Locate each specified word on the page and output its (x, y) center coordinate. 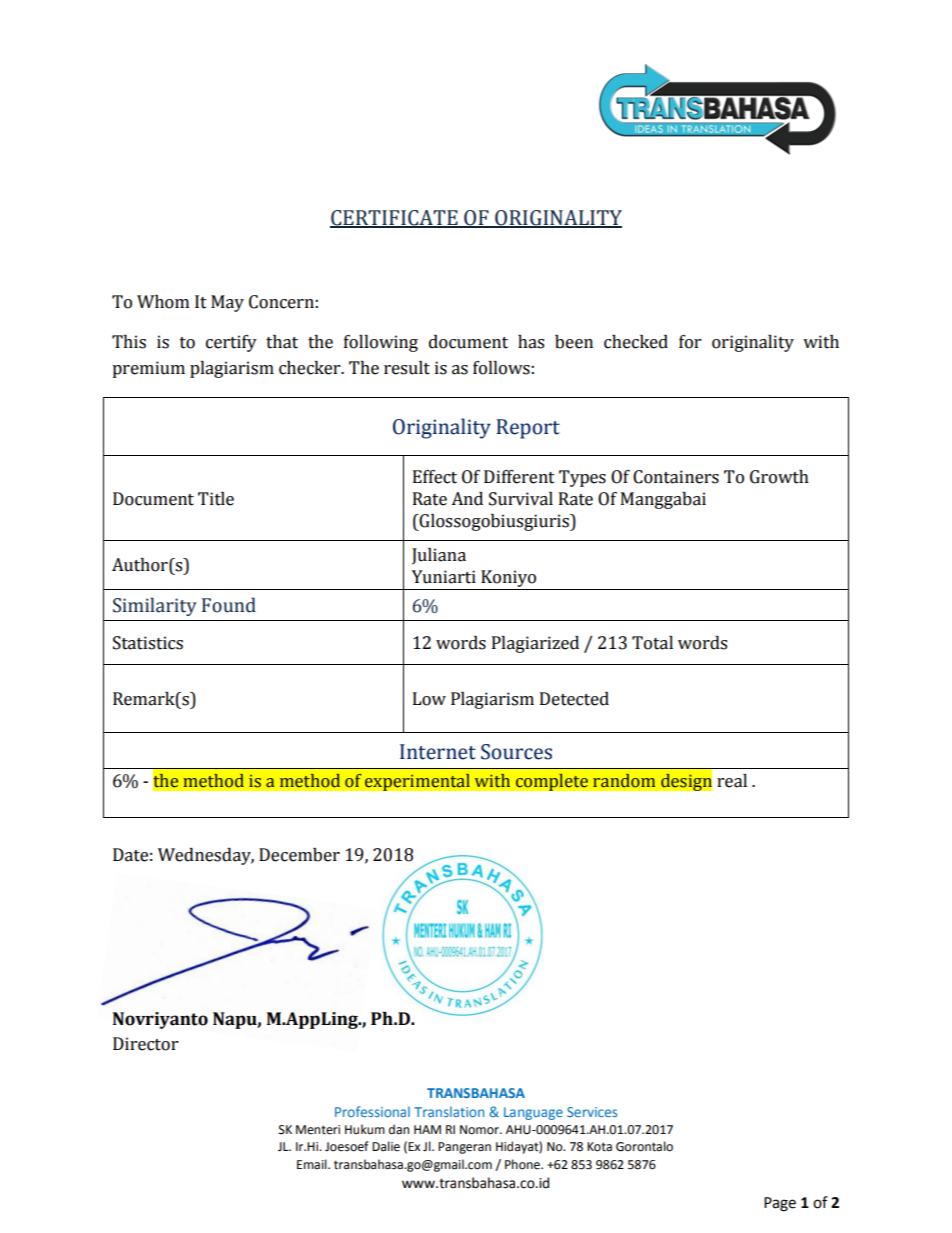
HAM (427, 1129)
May (227, 303)
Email (313, 1164)
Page (780, 1204)
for (690, 342)
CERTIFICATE (395, 219)
